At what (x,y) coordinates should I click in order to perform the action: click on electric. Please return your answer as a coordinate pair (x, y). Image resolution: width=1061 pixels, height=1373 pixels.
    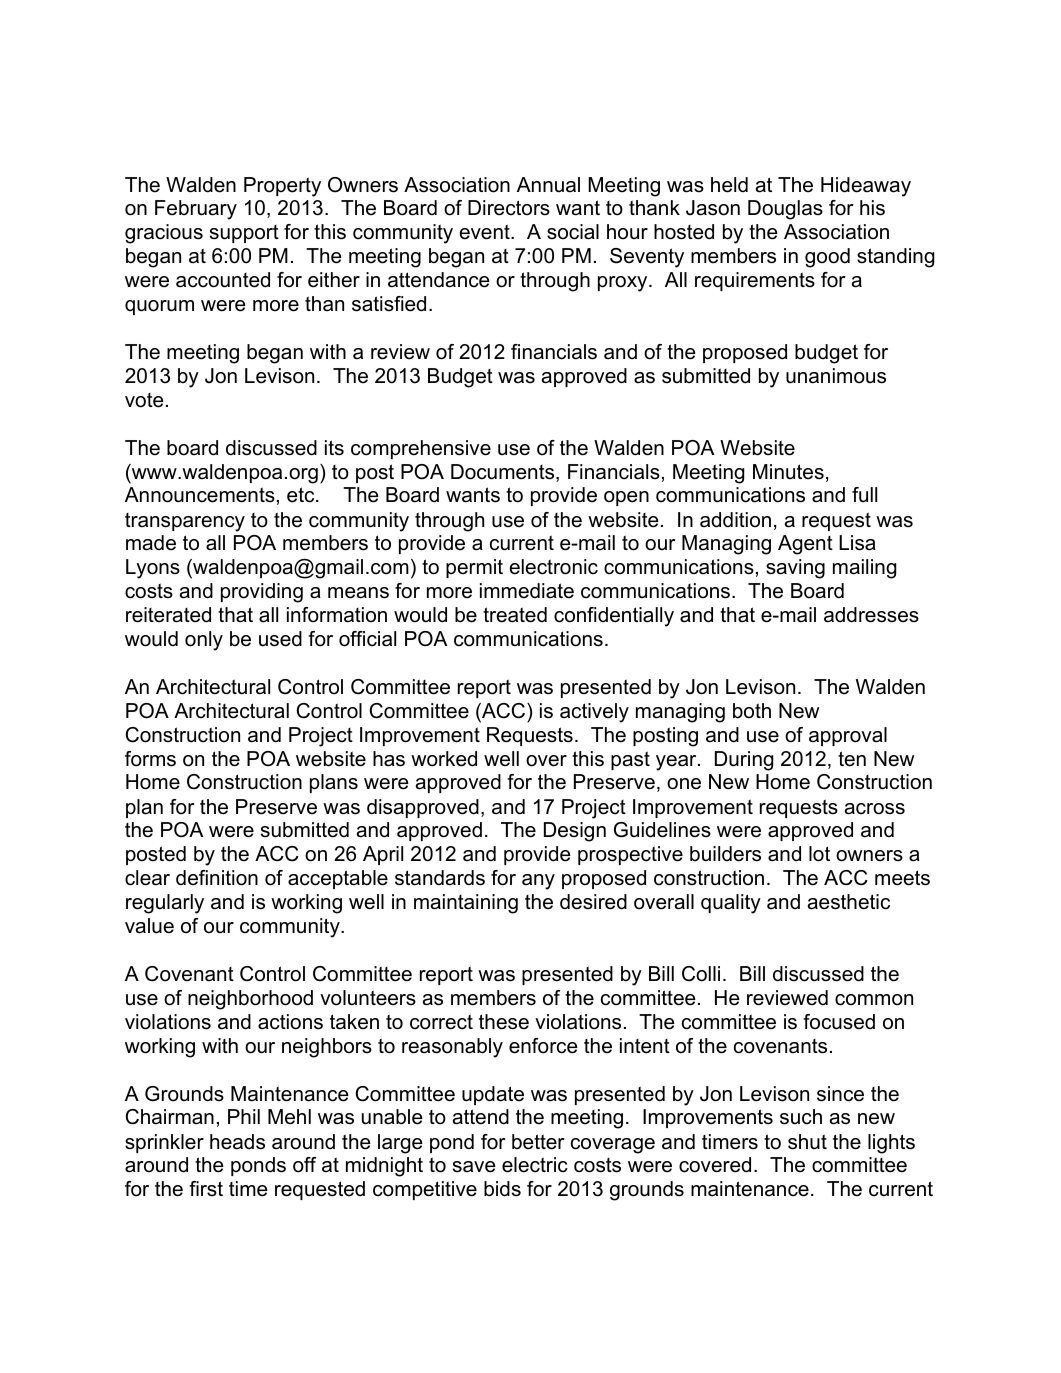
    Looking at the image, I should click on (535, 1165).
